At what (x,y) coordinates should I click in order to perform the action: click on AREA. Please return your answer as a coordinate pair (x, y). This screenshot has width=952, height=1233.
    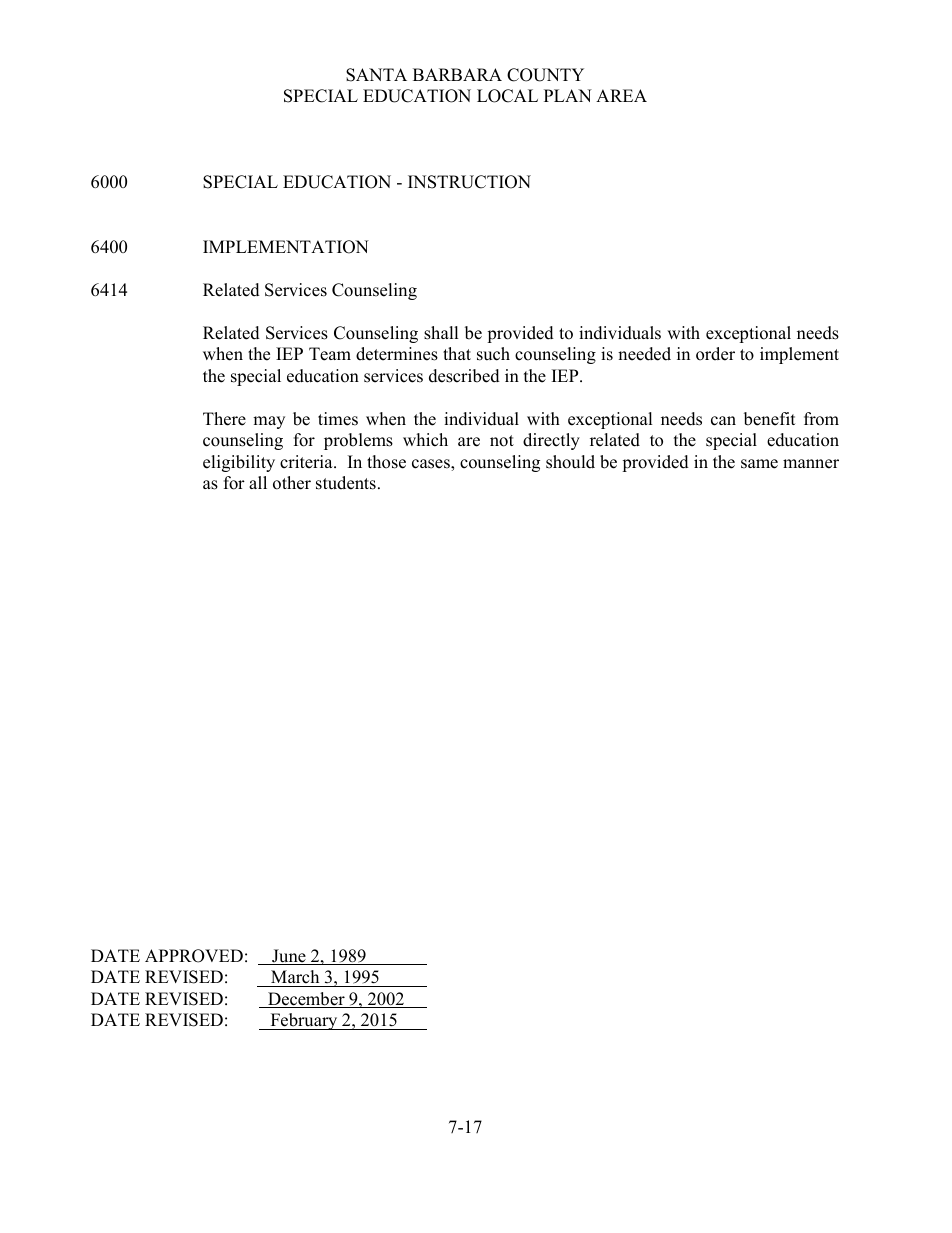
    Looking at the image, I should click on (621, 95).
